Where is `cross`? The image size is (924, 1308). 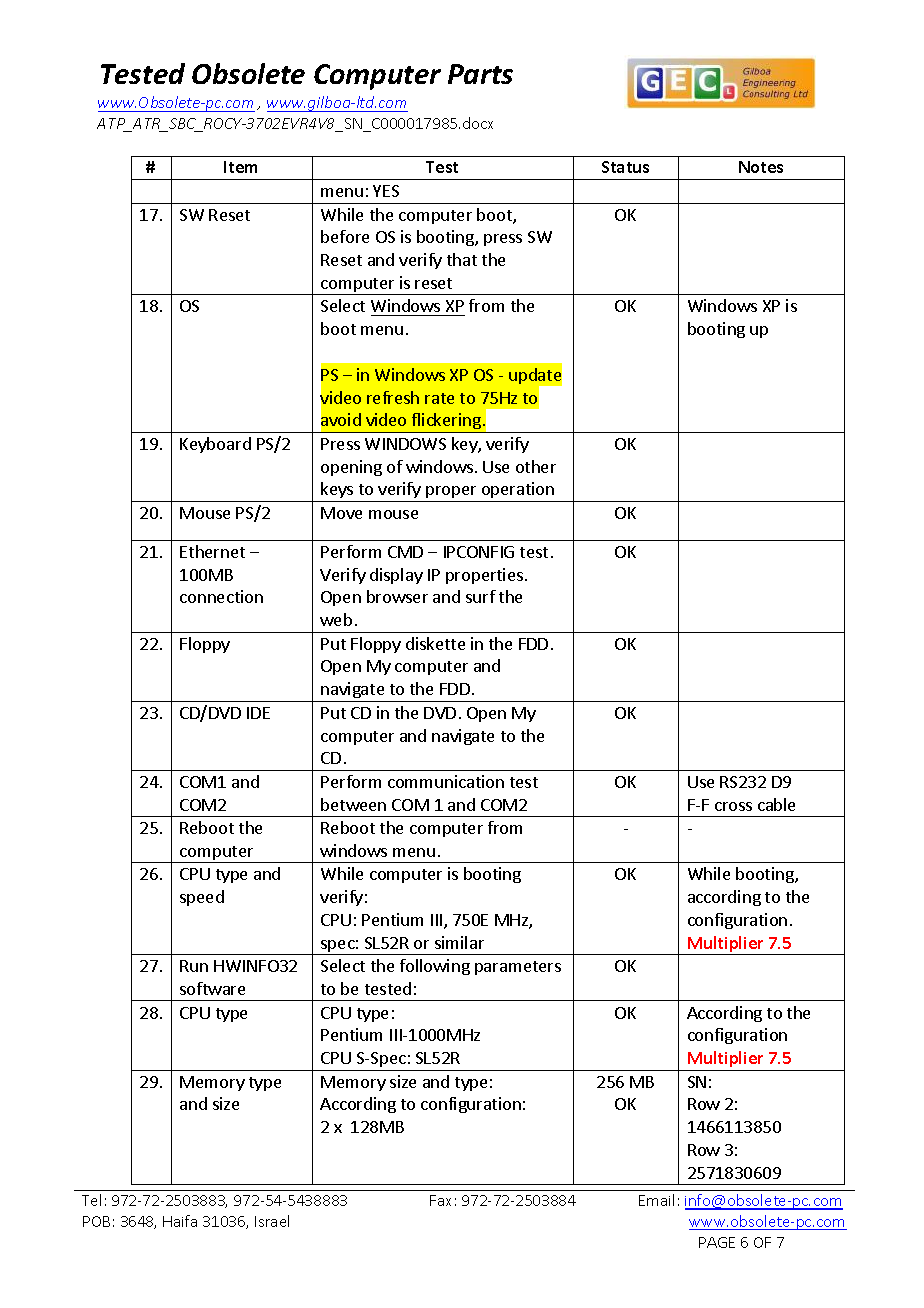
cross is located at coordinates (733, 806).
